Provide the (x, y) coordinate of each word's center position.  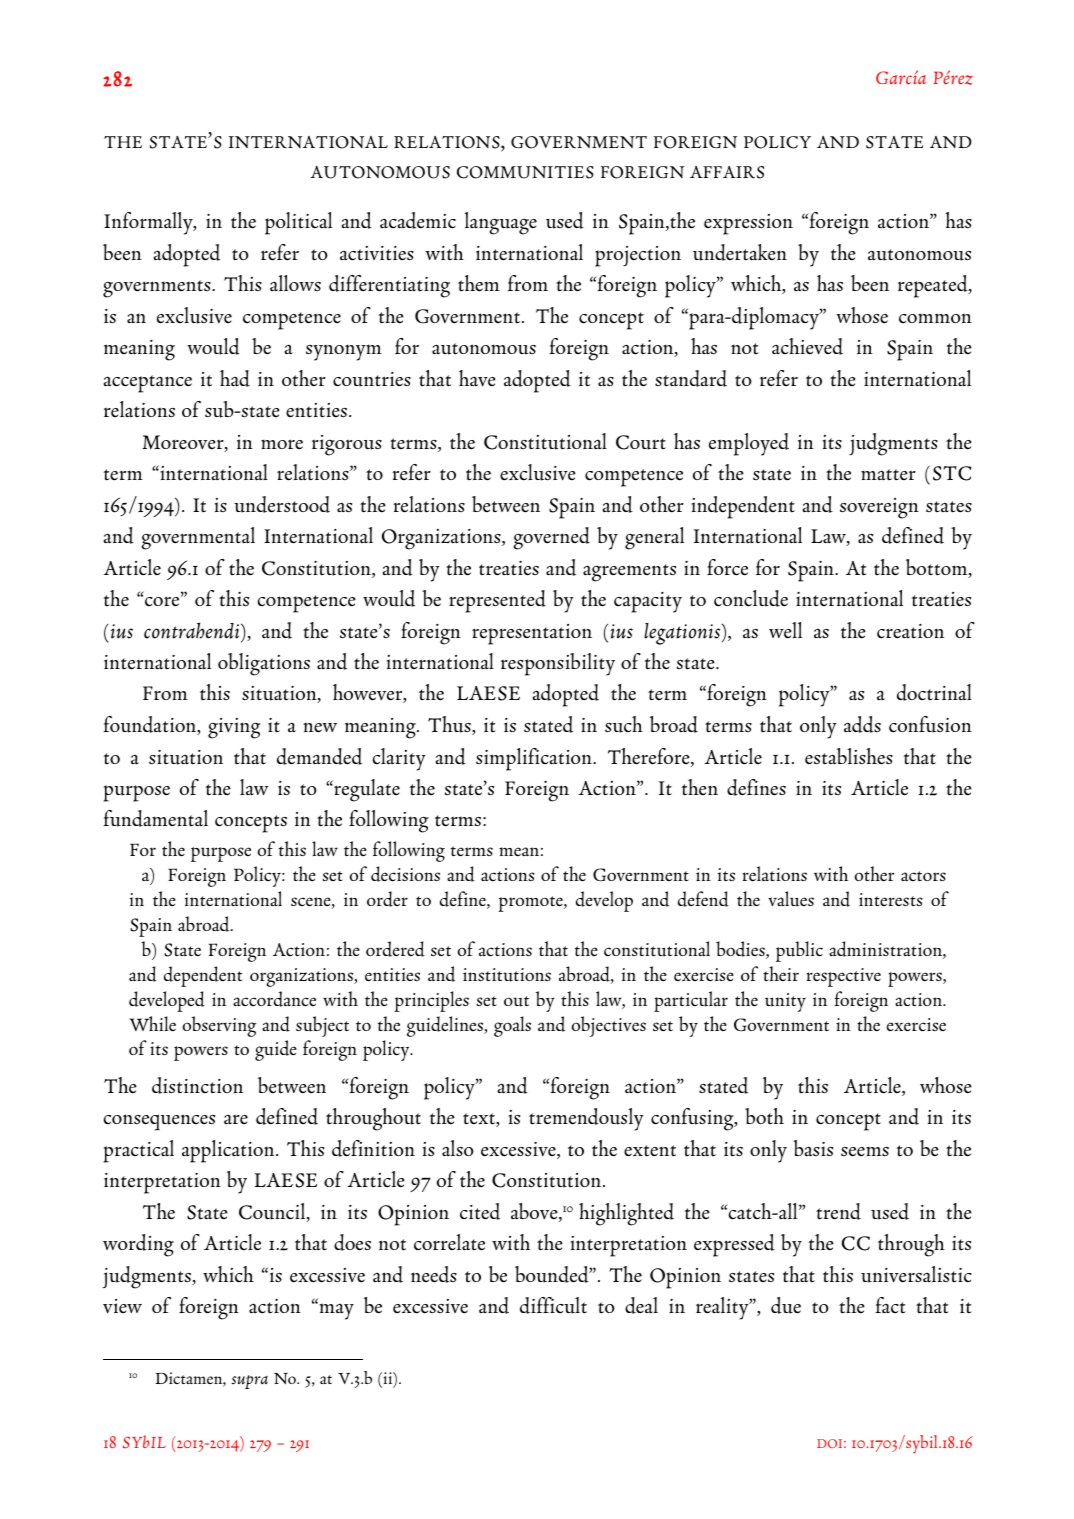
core (163, 601)
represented (497, 601)
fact (891, 1305)
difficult (553, 1305)
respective (844, 977)
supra (249, 1382)
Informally (149, 223)
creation (910, 631)
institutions (507, 975)
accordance (274, 999)
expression (748, 224)
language (501, 223)
